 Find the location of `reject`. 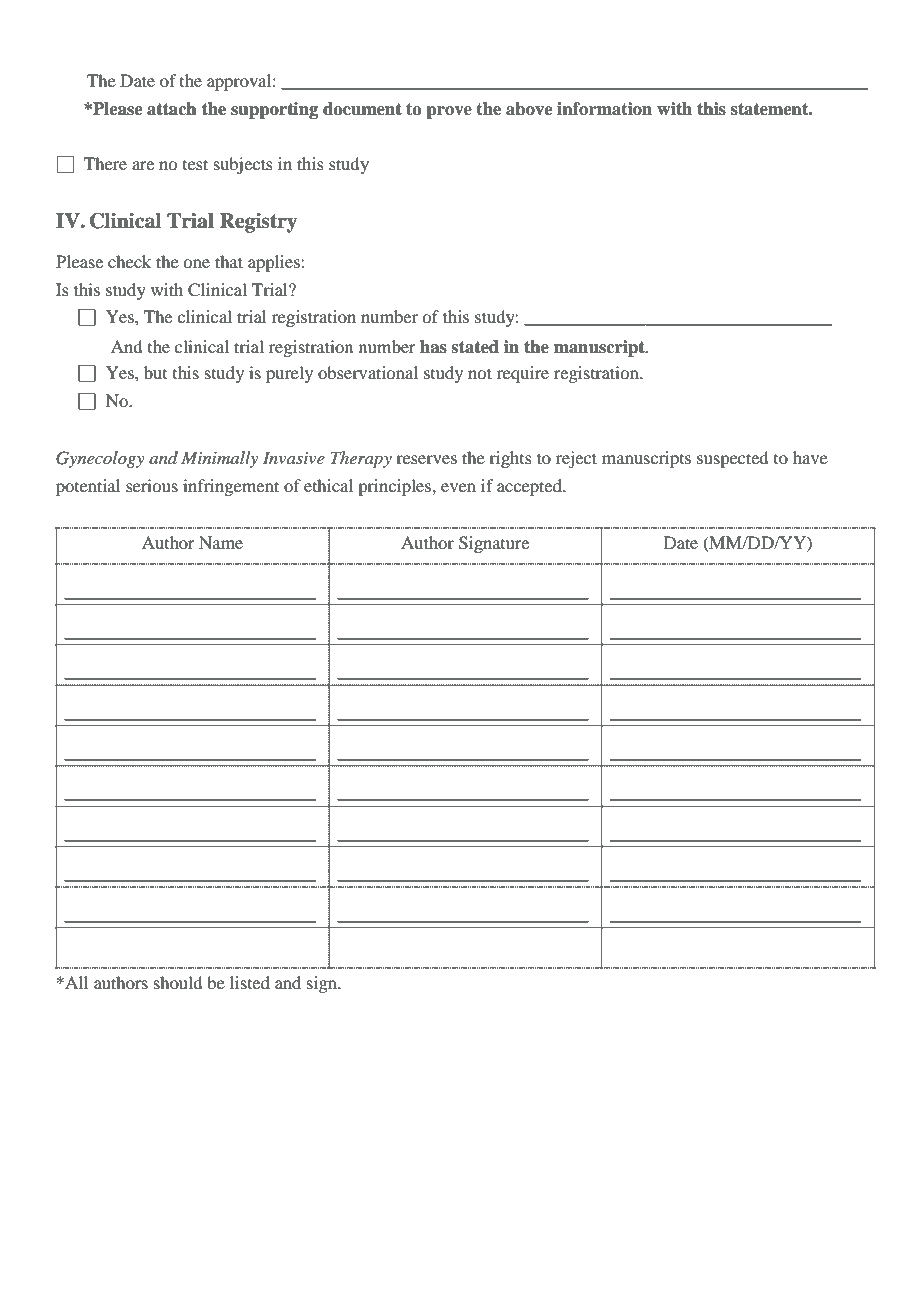

reject is located at coordinates (576, 459).
